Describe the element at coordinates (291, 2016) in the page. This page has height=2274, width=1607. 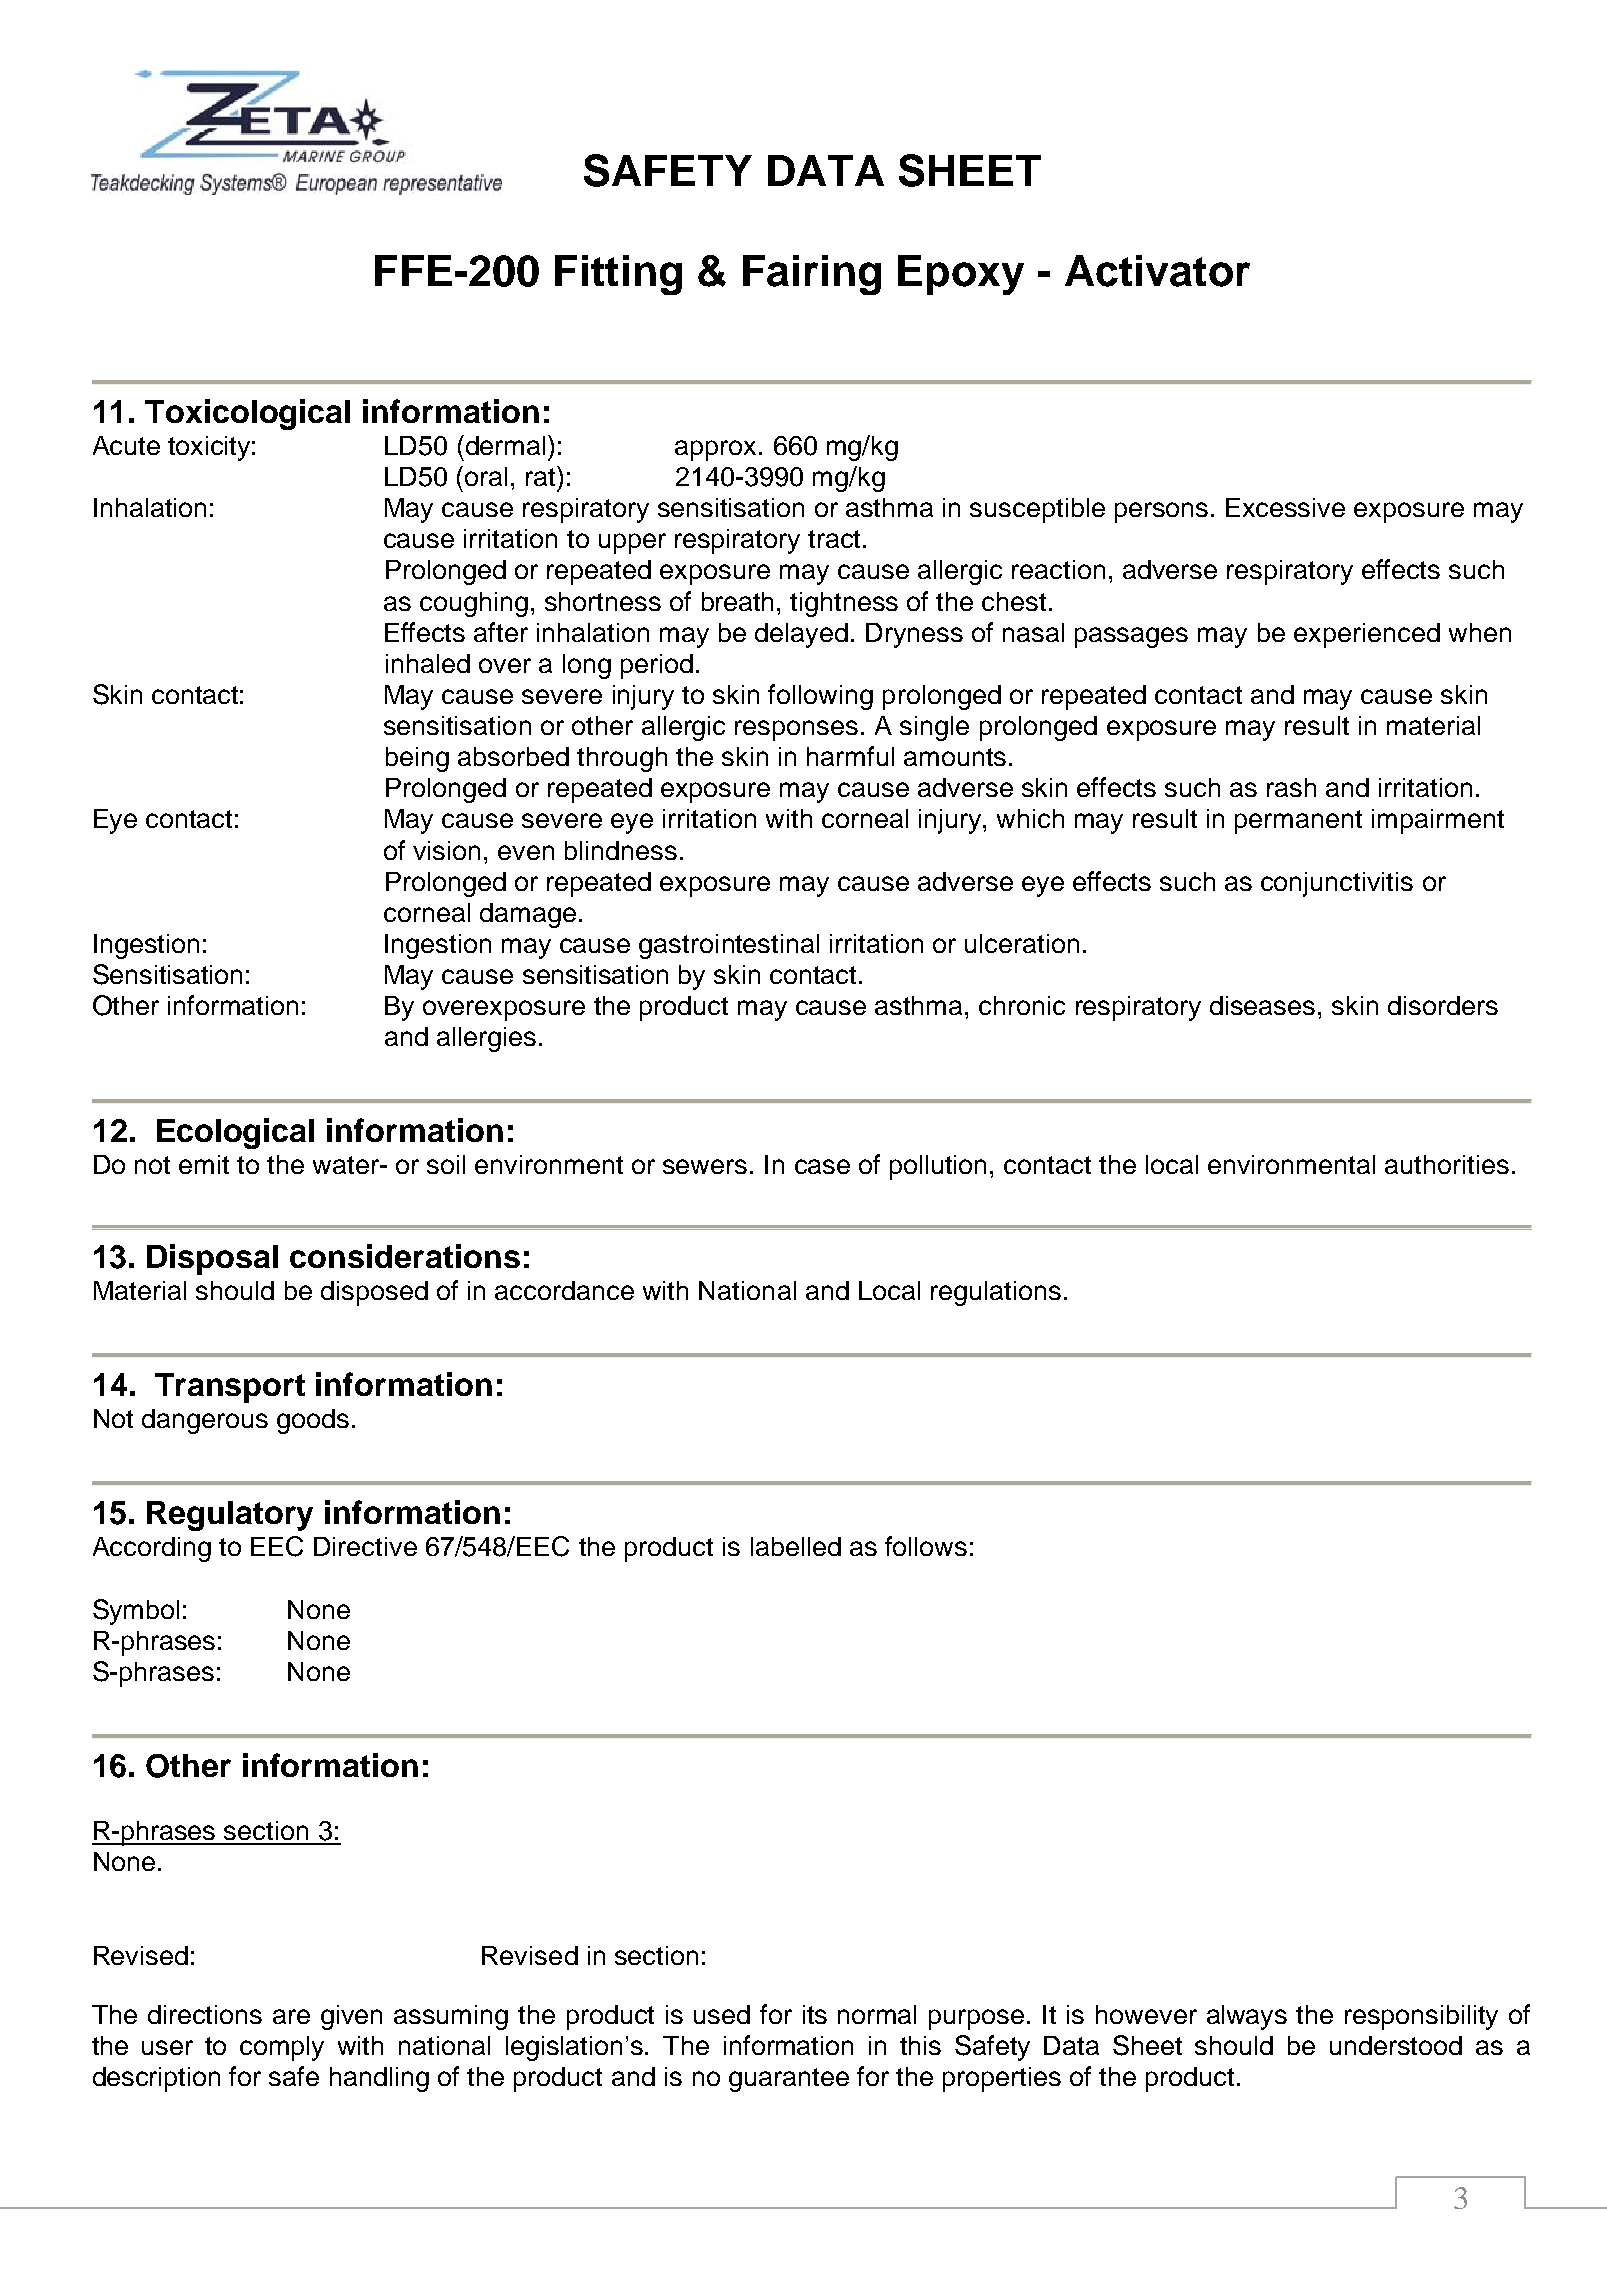
I see `are` at that location.
